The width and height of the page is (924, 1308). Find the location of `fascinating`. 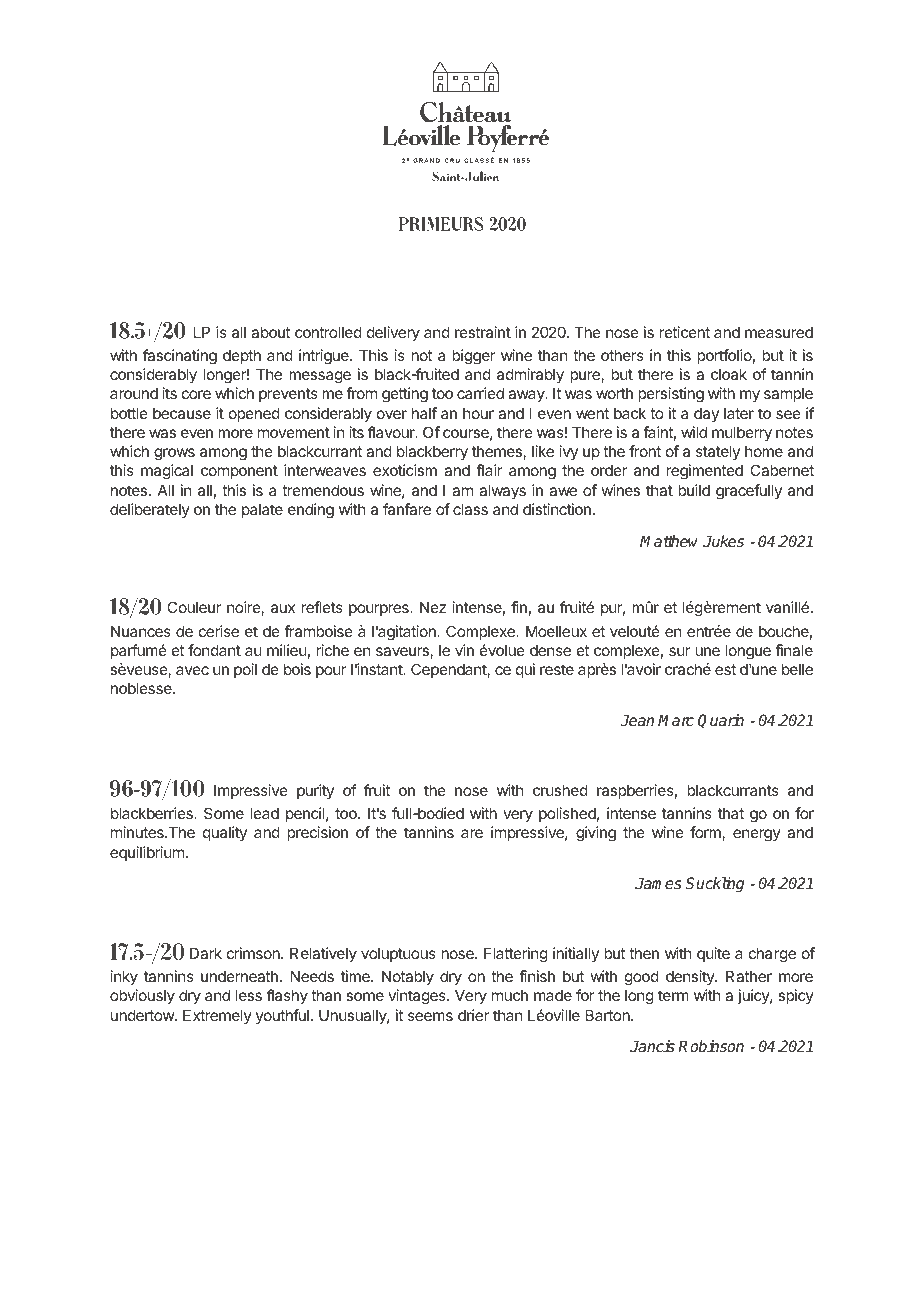

fascinating is located at coordinates (180, 357).
